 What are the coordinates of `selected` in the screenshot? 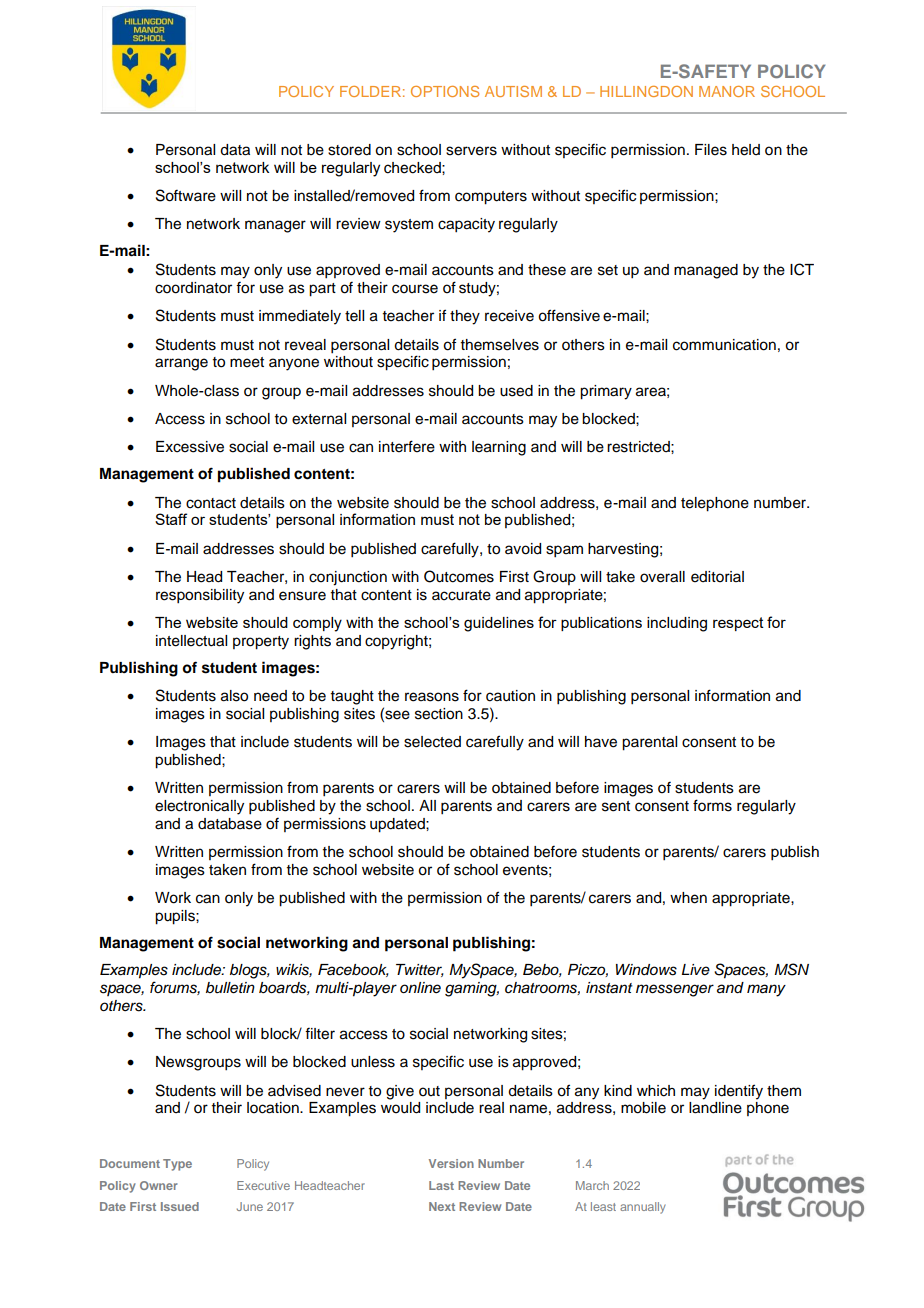 It's located at (432, 742).
